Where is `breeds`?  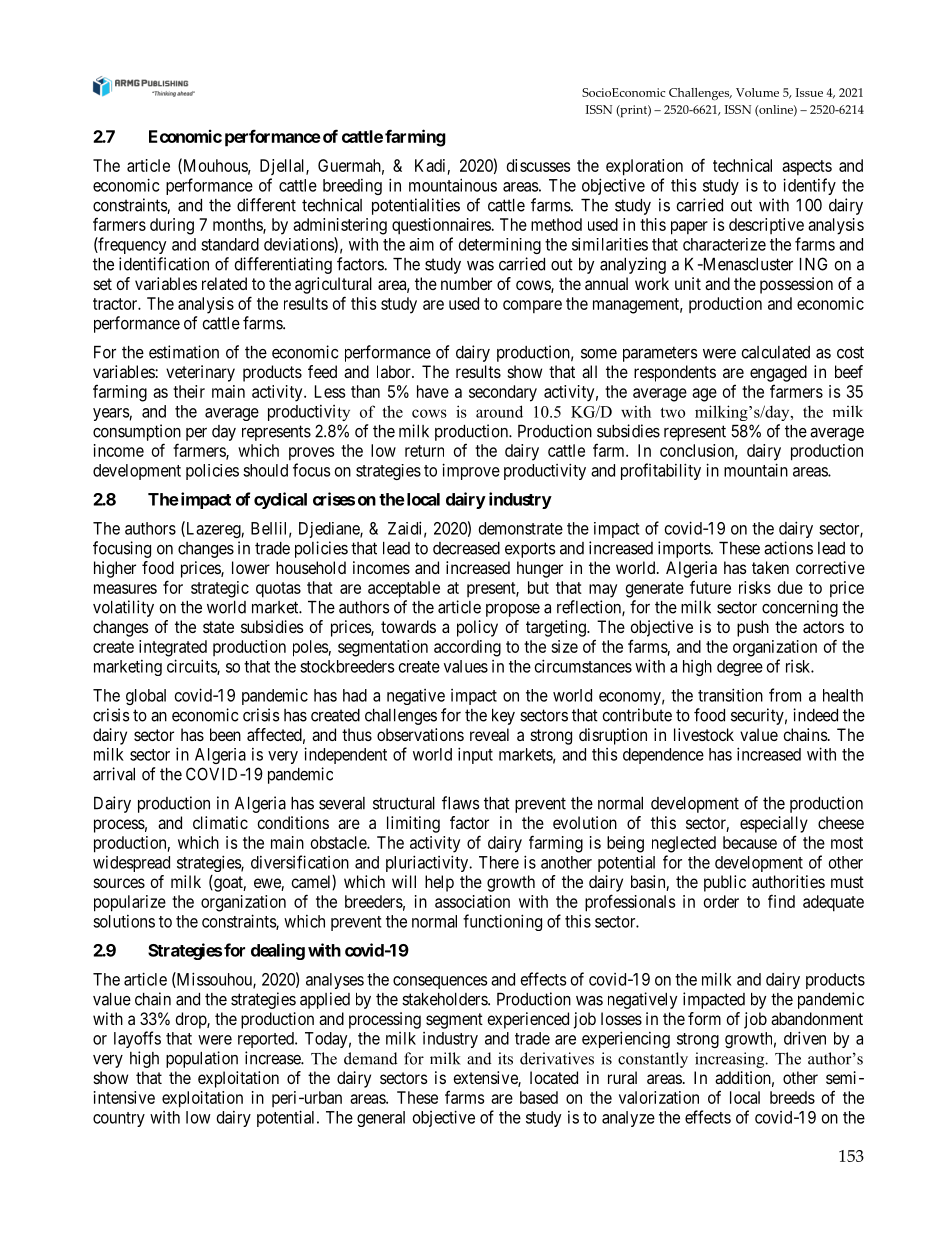
breeds is located at coordinates (792, 1097).
